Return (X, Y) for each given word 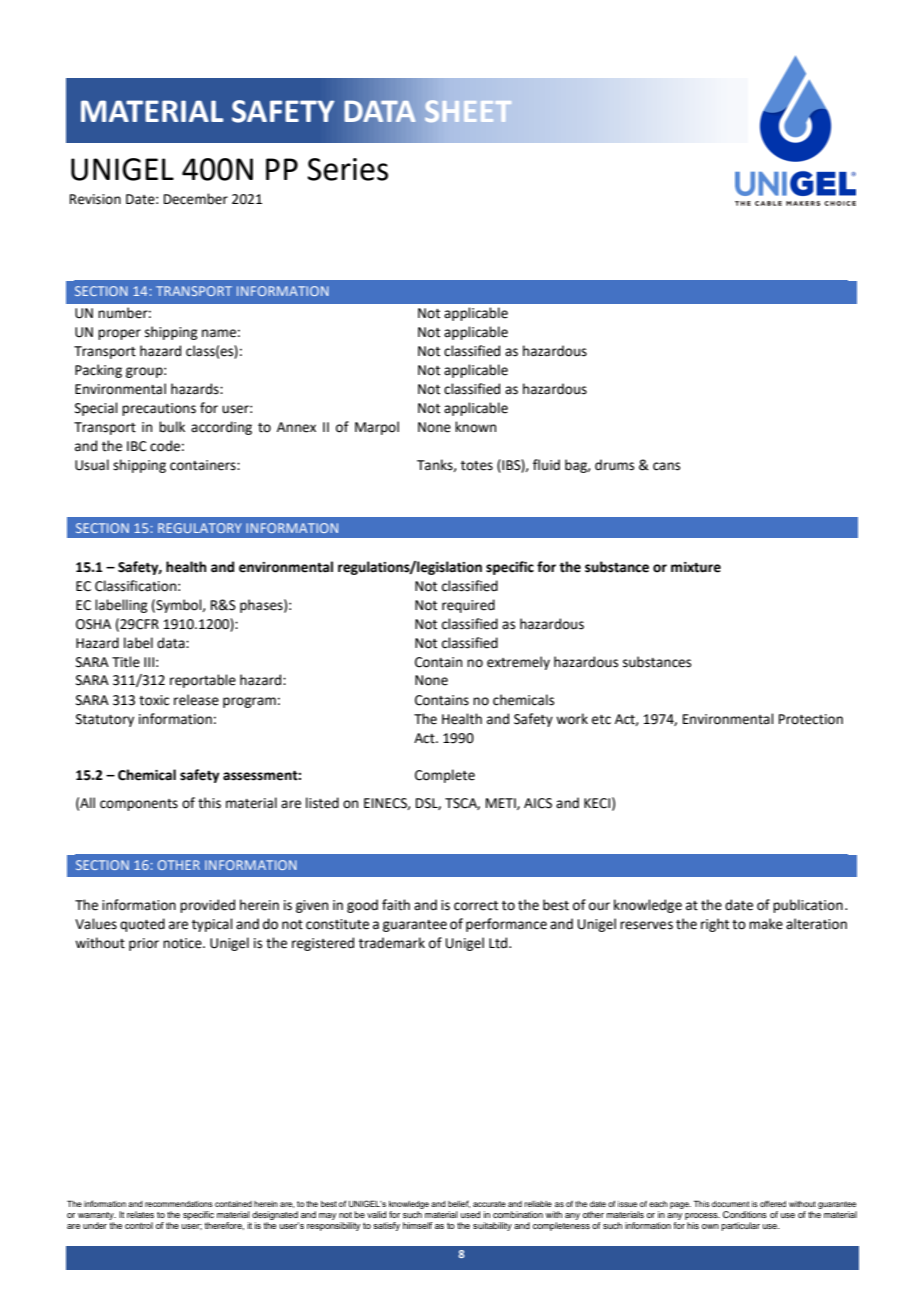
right (715, 925)
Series (347, 169)
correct (476, 906)
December (196, 199)
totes (477, 466)
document (730, 1204)
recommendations (179, 1204)
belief (459, 1204)
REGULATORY (200, 528)
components (139, 805)
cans (666, 466)
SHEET (468, 111)
